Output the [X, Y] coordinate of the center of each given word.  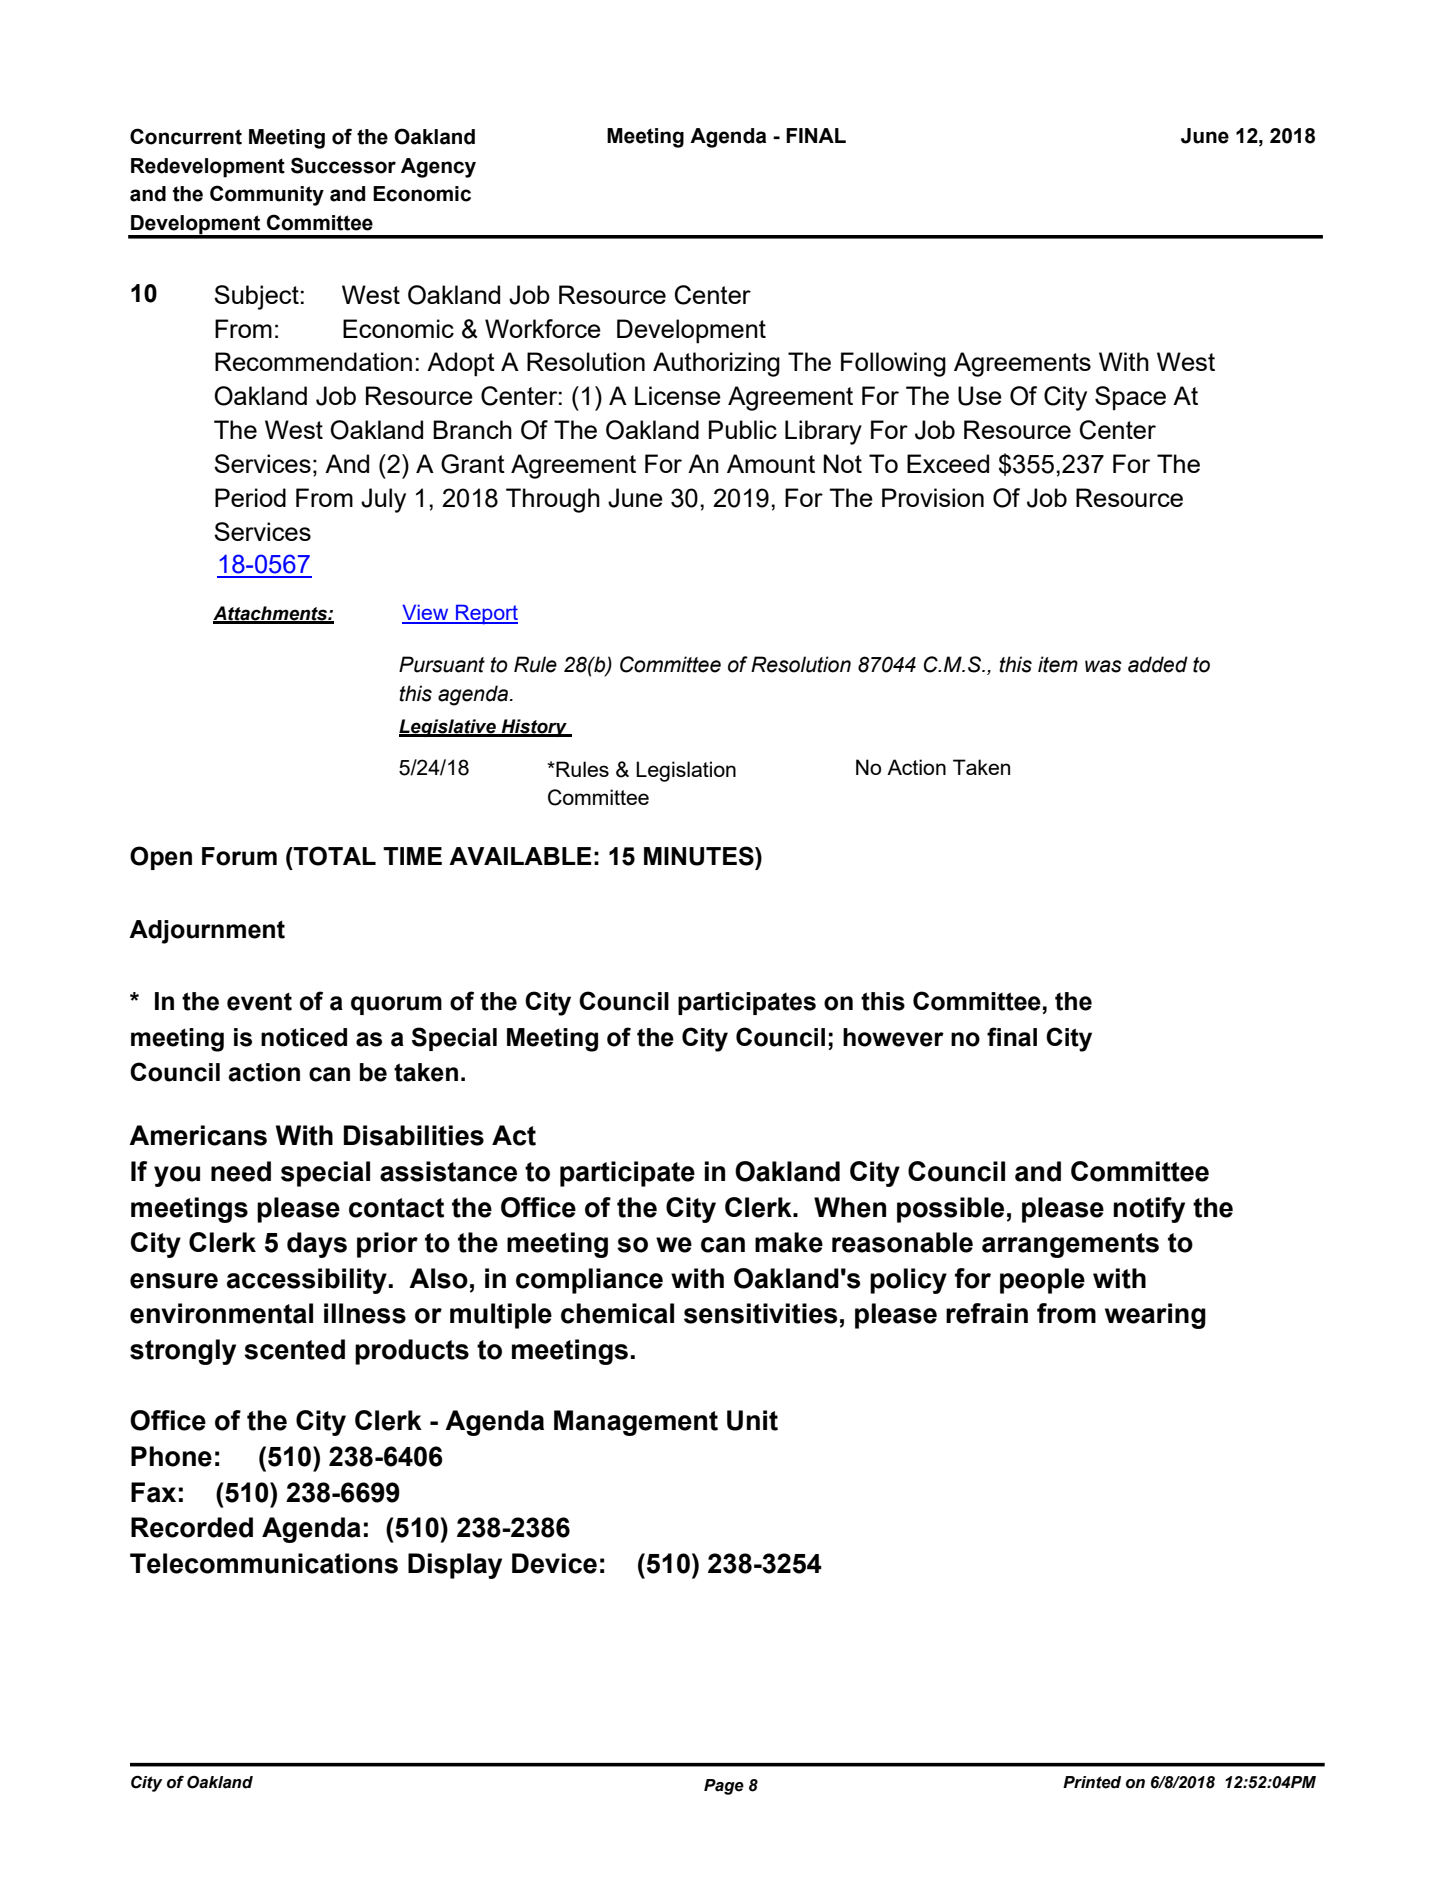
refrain [987, 1313]
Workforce [543, 328]
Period [250, 497]
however [893, 1037]
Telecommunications [264, 1563]
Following [893, 364]
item [1058, 664]
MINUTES [700, 856]
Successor [343, 165]
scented [294, 1349]
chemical [617, 1313]
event [259, 1001]
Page [724, 1787]
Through [553, 500]
